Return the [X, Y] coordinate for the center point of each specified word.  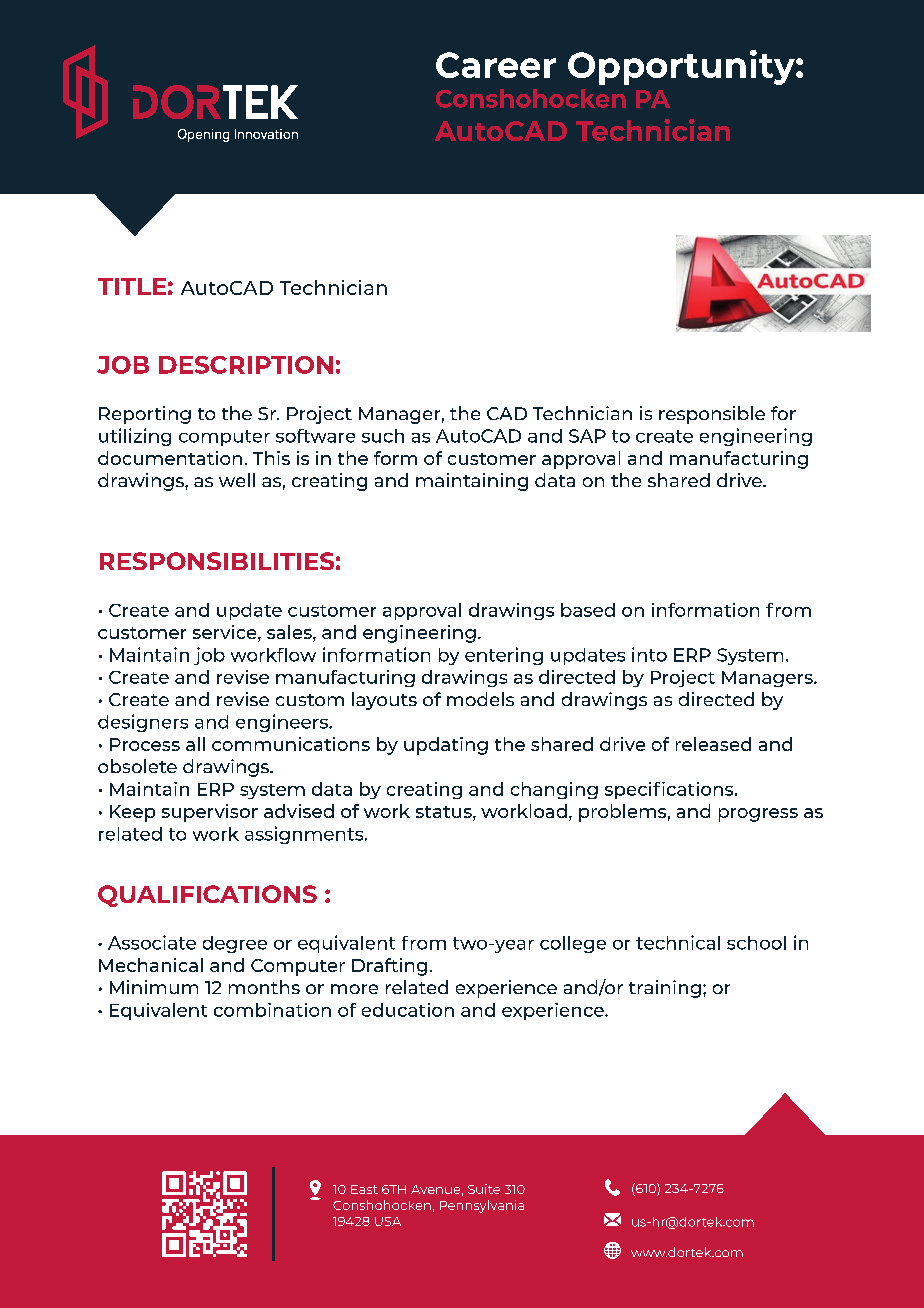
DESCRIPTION [246, 365]
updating [446, 746]
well [237, 480]
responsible [712, 415]
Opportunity [682, 67]
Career [496, 65]
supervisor [210, 813]
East [364, 1189]
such [383, 436]
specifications [670, 790]
